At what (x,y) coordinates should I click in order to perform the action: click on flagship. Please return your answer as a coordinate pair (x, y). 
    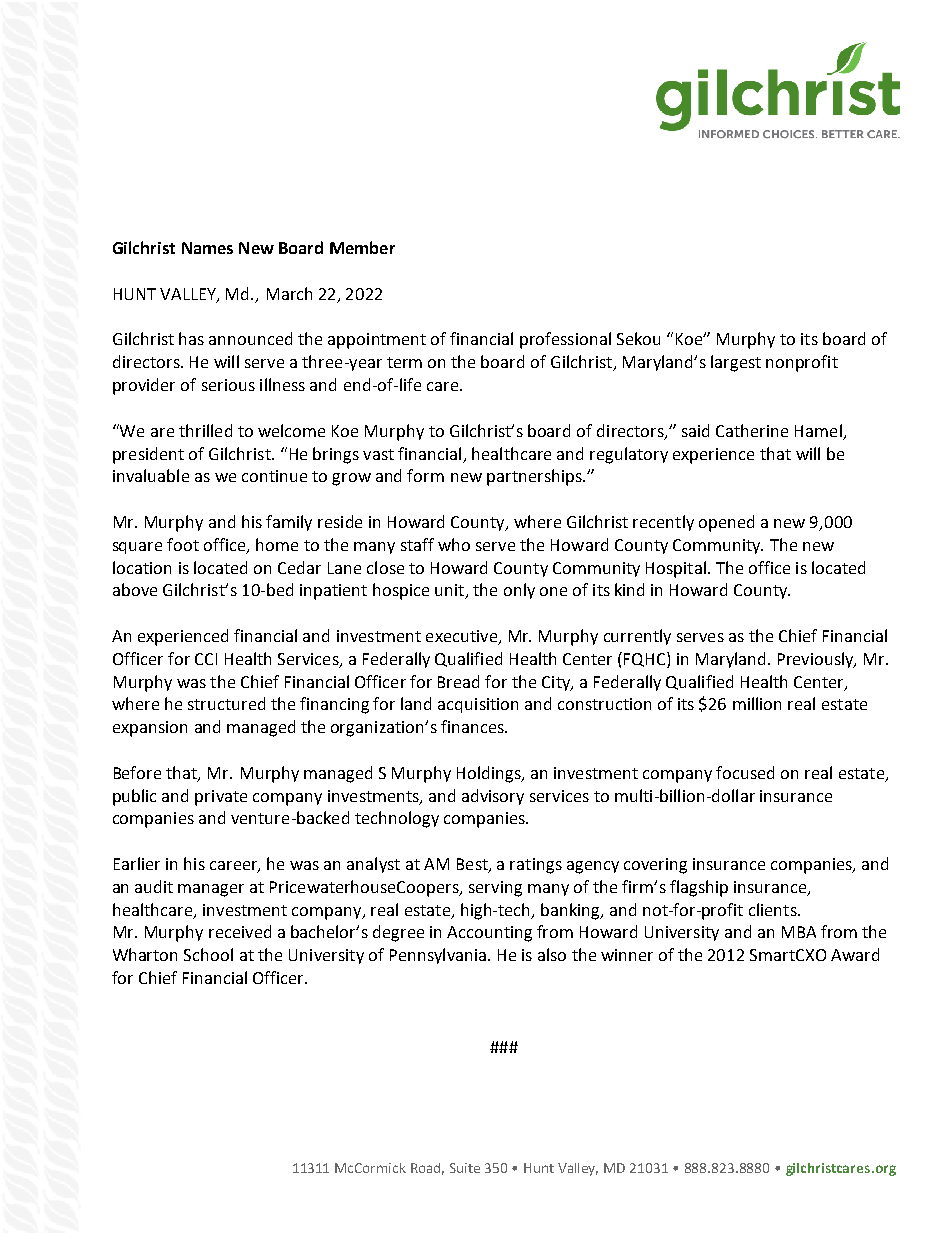
    Looking at the image, I should click on (699, 888).
